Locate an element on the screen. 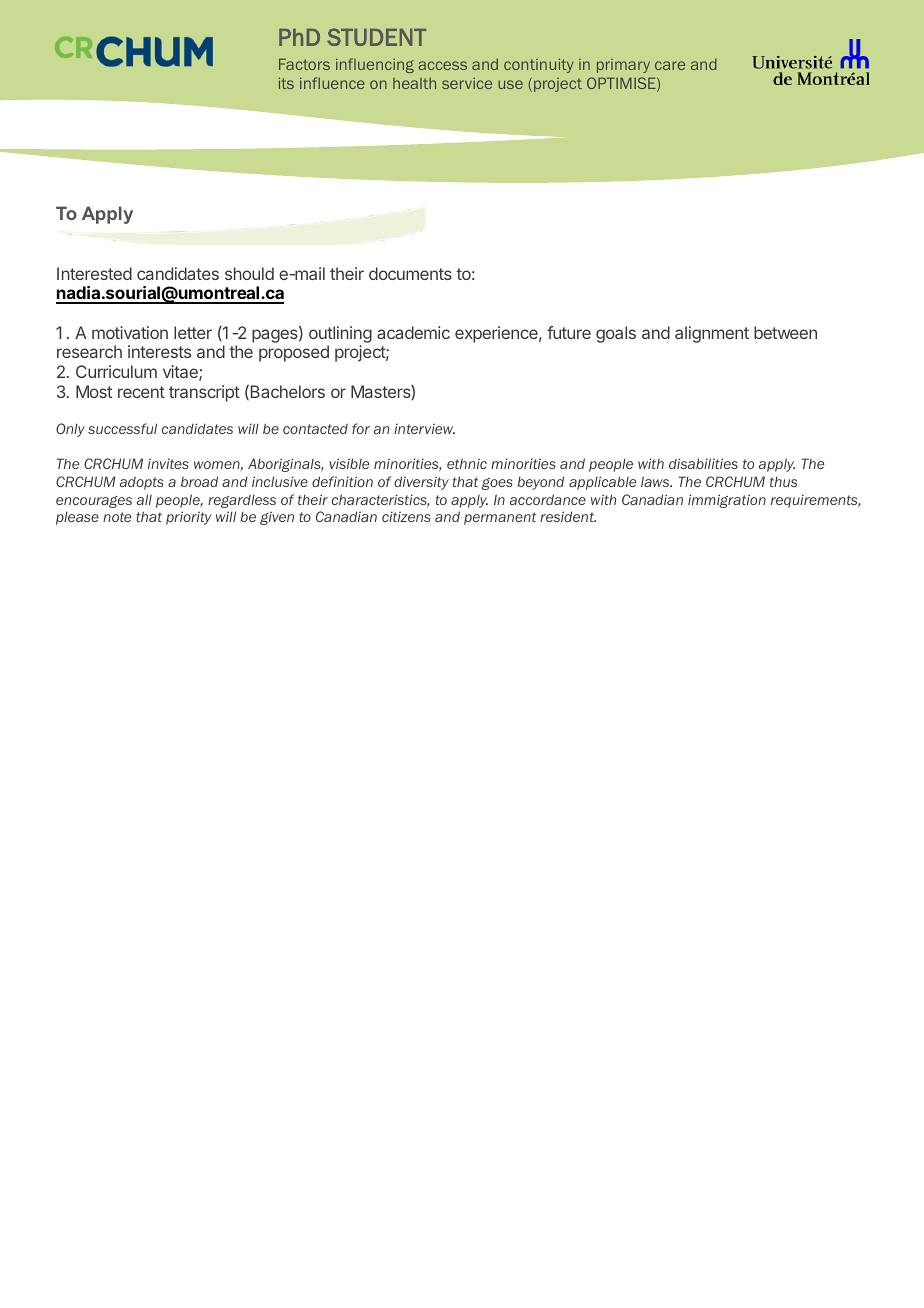 Image resolution: width=924 pixels, height=1308 pixels. care is located at coordinates (670, 65).
